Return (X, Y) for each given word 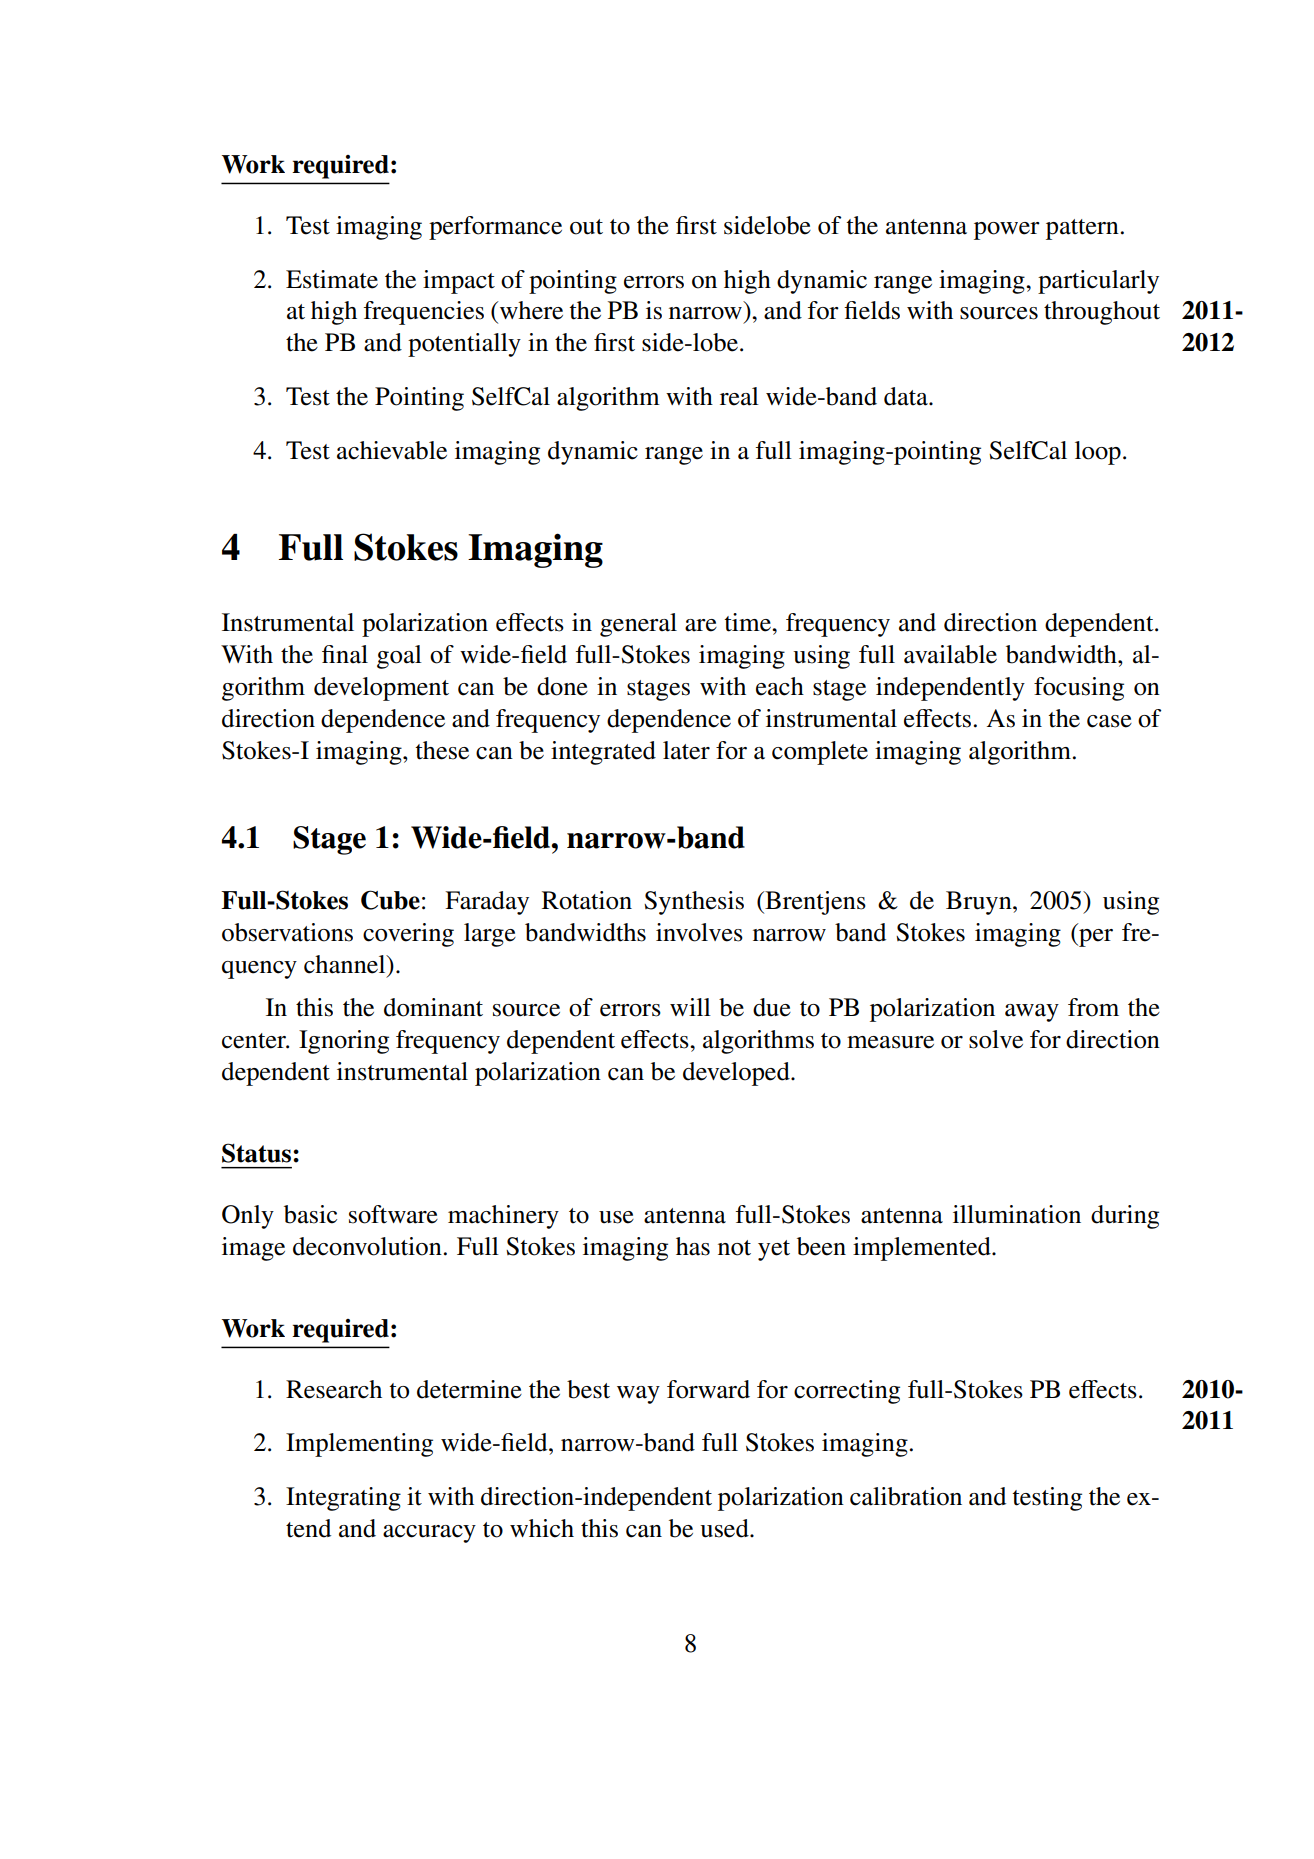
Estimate (332, 279)
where (530, 310)
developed (737, 1074)
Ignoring (344, 1042)
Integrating (343, 1499)
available (950, 654)
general (638, 625)
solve (996, 1039)
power (1007, 231)
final (345, 654)
